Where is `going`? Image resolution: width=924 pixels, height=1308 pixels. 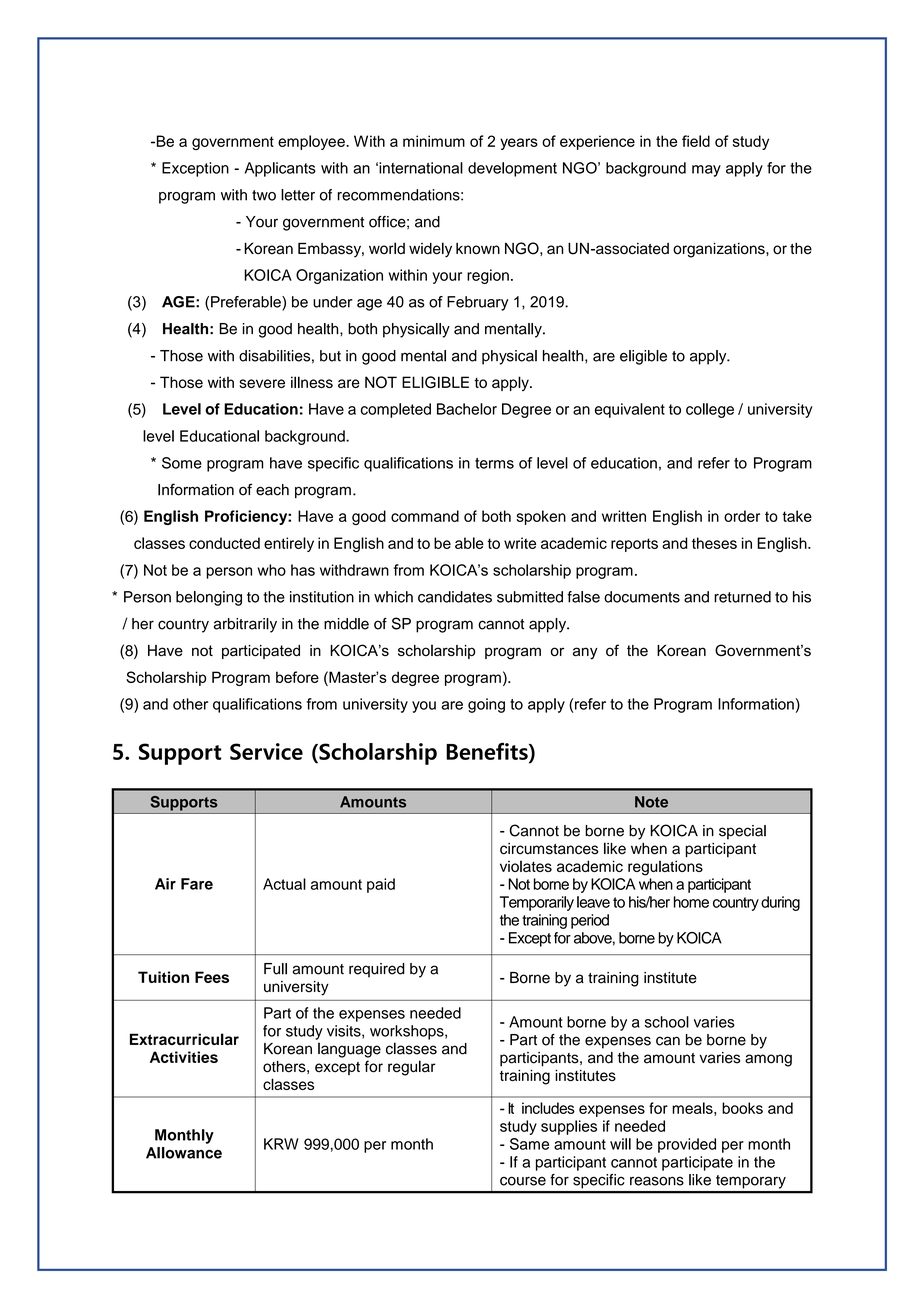 going is located at coordinates (486, 705).
